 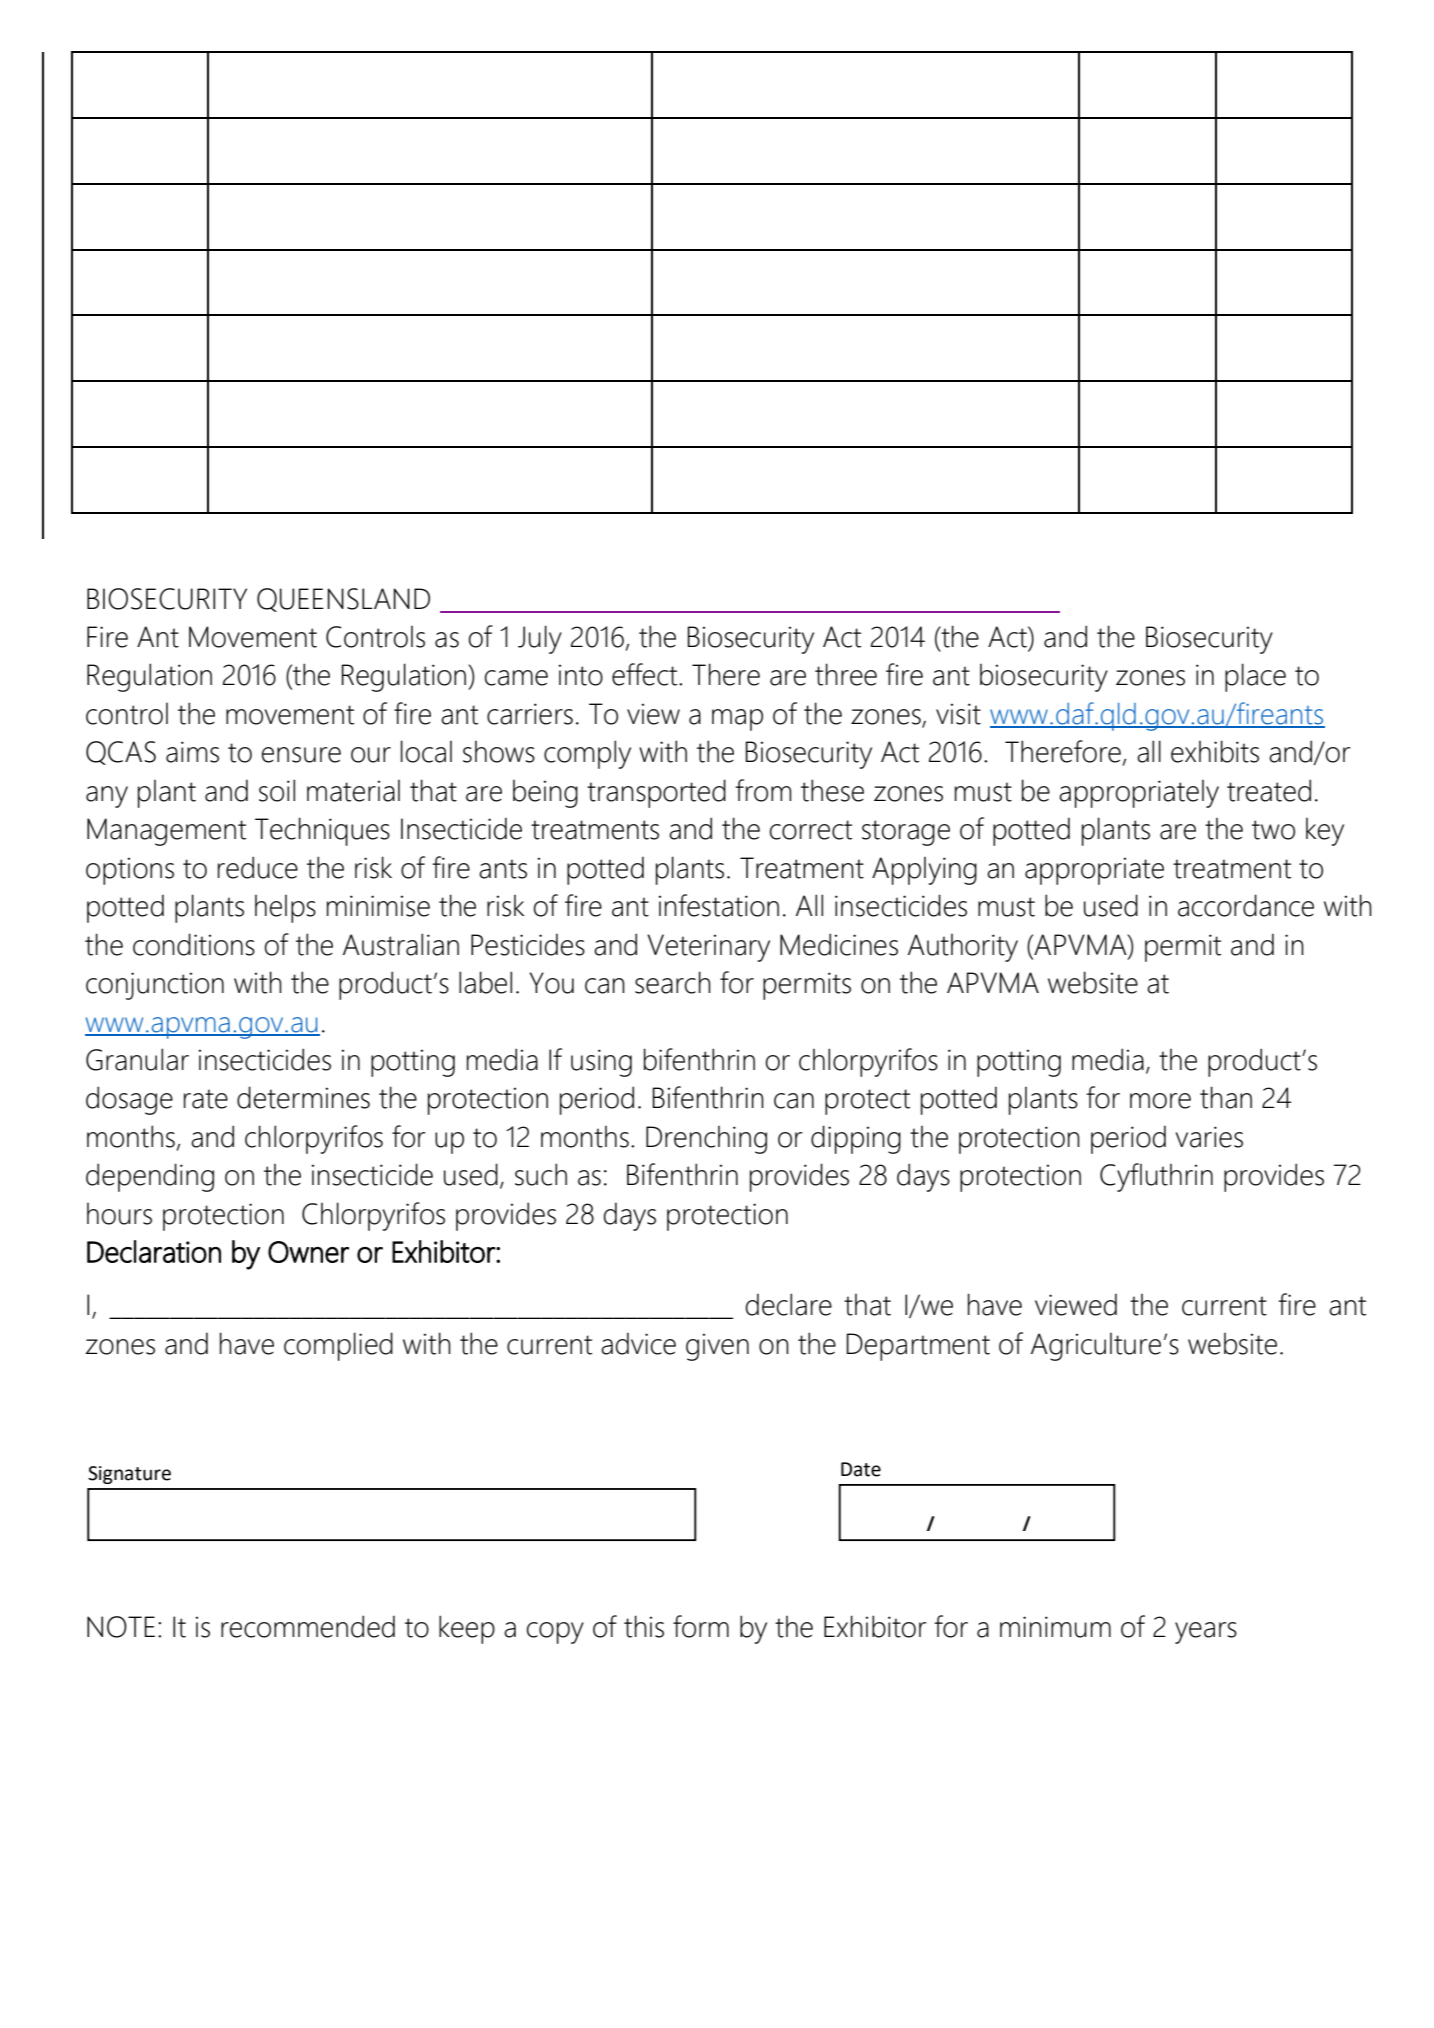 I want to click on than, so click(x=1226, y=1097).
